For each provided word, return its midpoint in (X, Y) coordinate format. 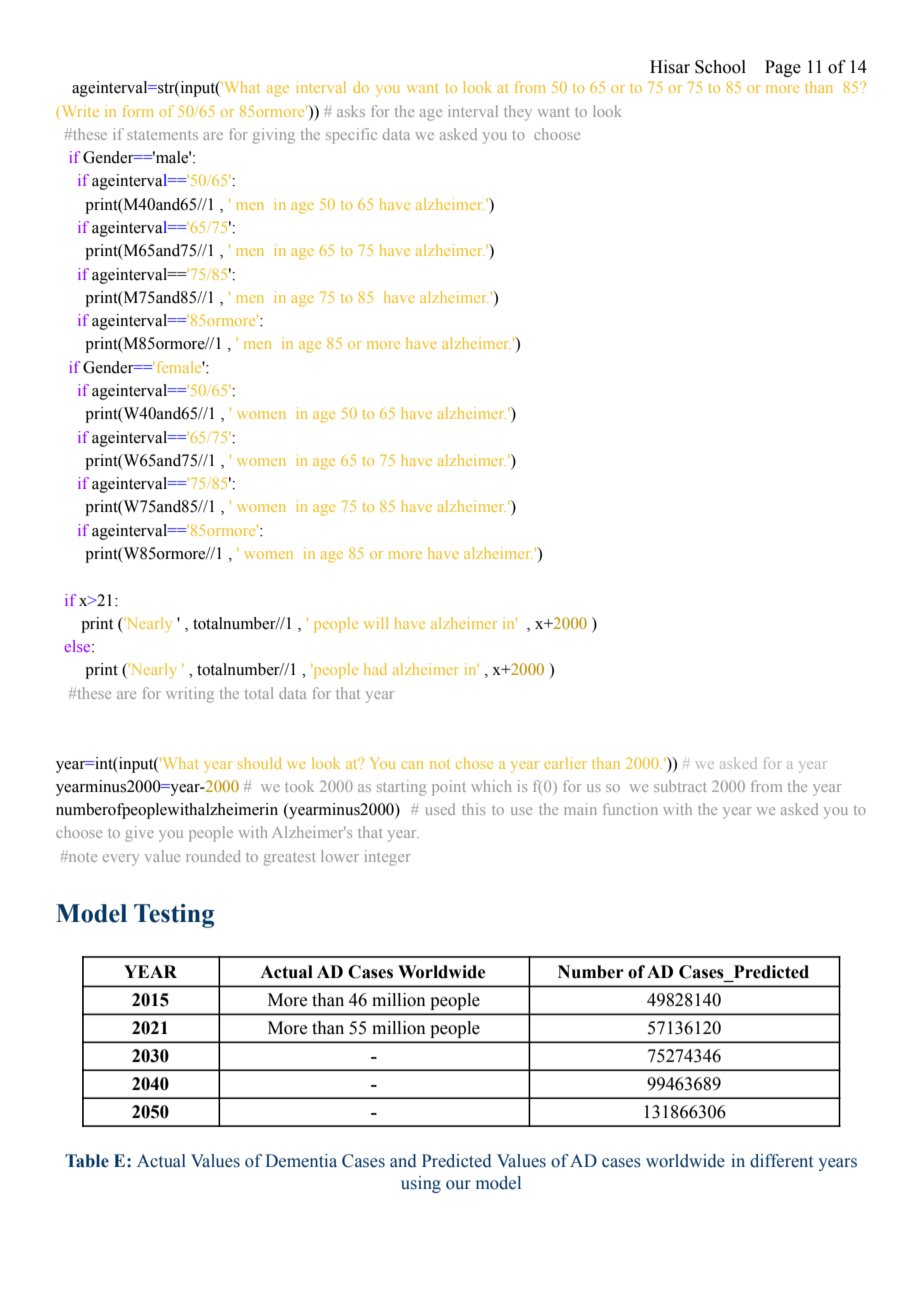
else (79, 646)
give (139, 834)
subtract (680, 786)
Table (87, 1161)
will (376, 623)
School (720, 67)
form (138, 111)
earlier (565, 763)
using (421, 1184)
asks (351, 111)
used (440, 809)
